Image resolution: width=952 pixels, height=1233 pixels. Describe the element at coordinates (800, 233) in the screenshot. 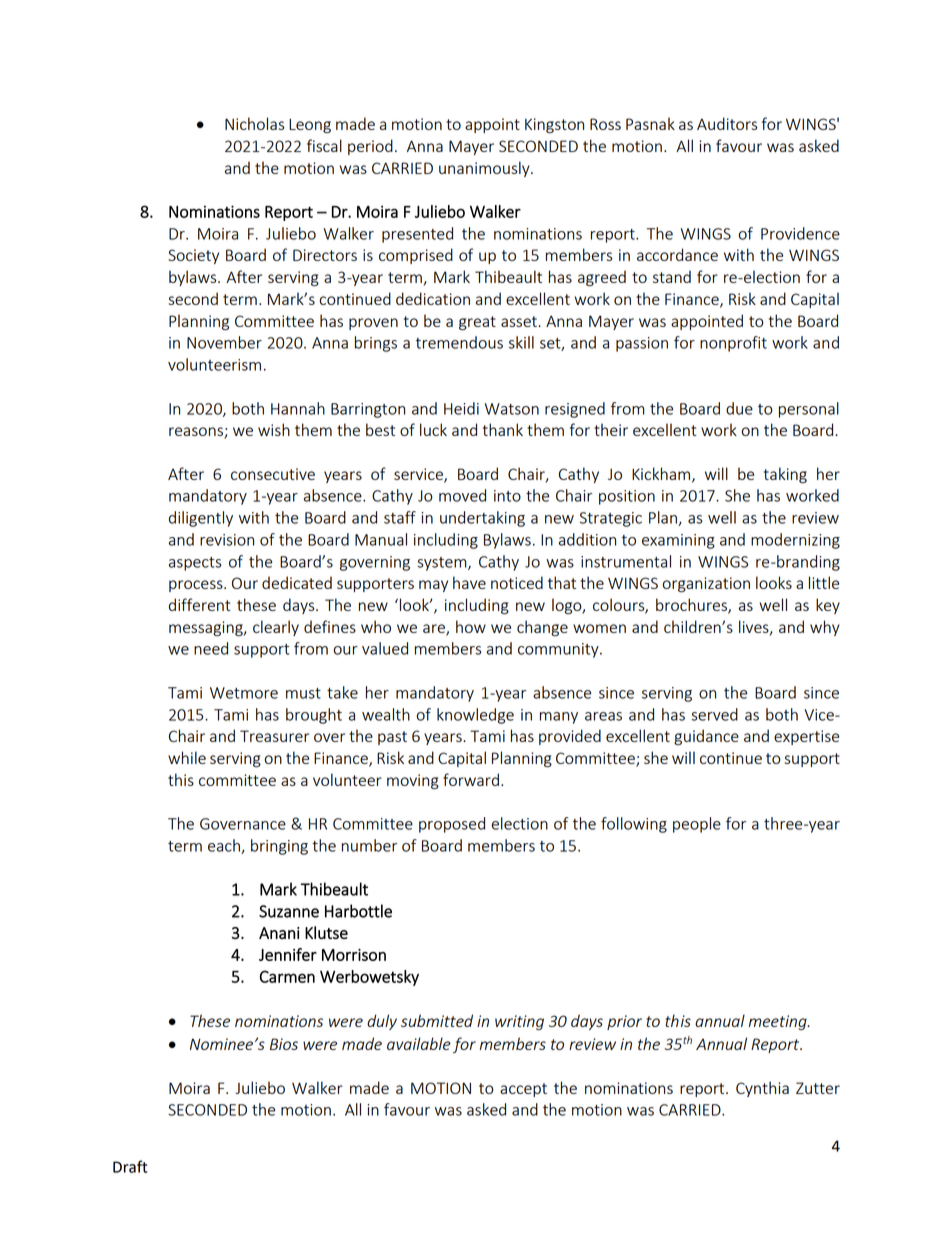

I see `Providence` at that location.
